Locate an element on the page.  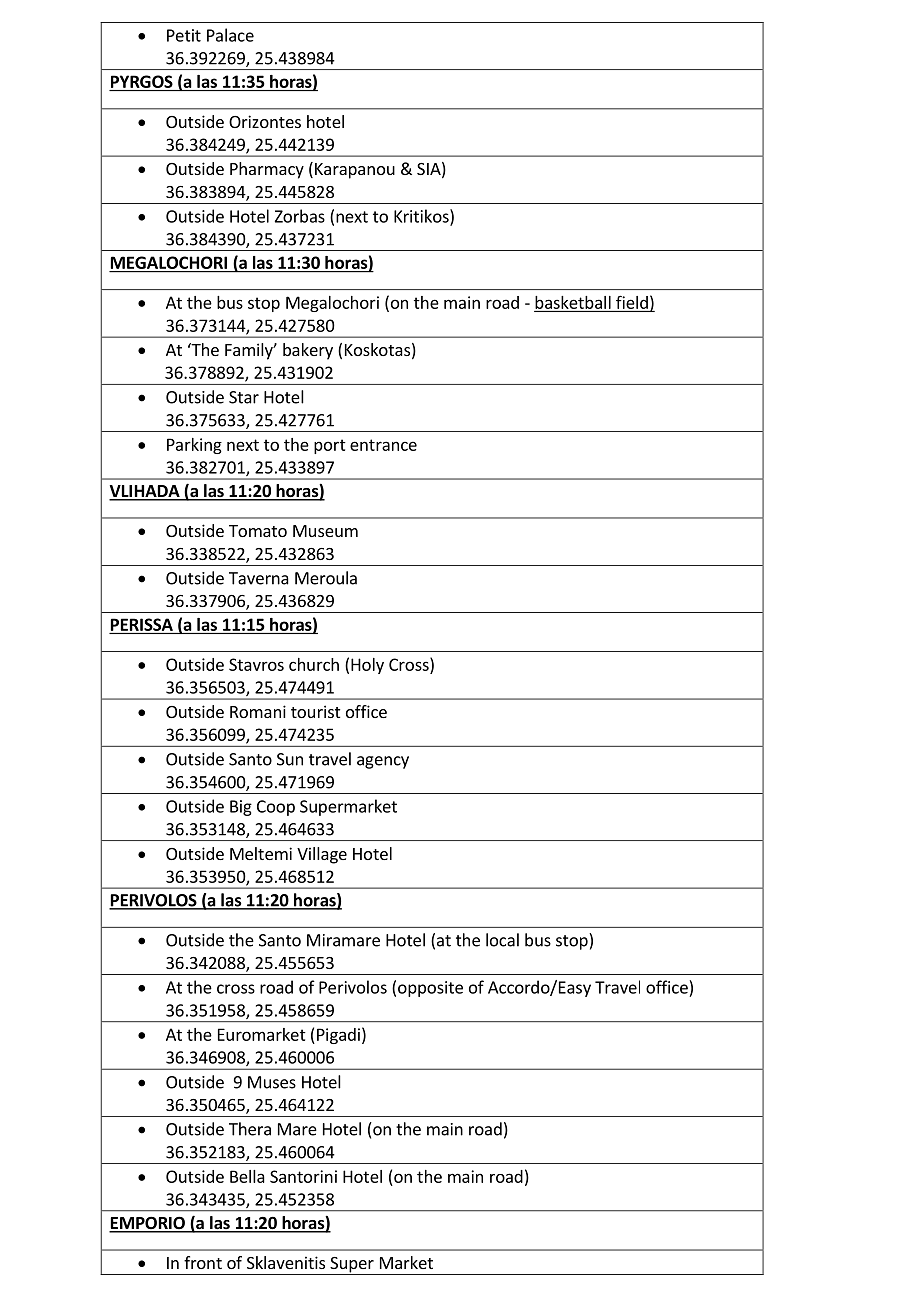
basketball is located at coordinates (573, 302).
